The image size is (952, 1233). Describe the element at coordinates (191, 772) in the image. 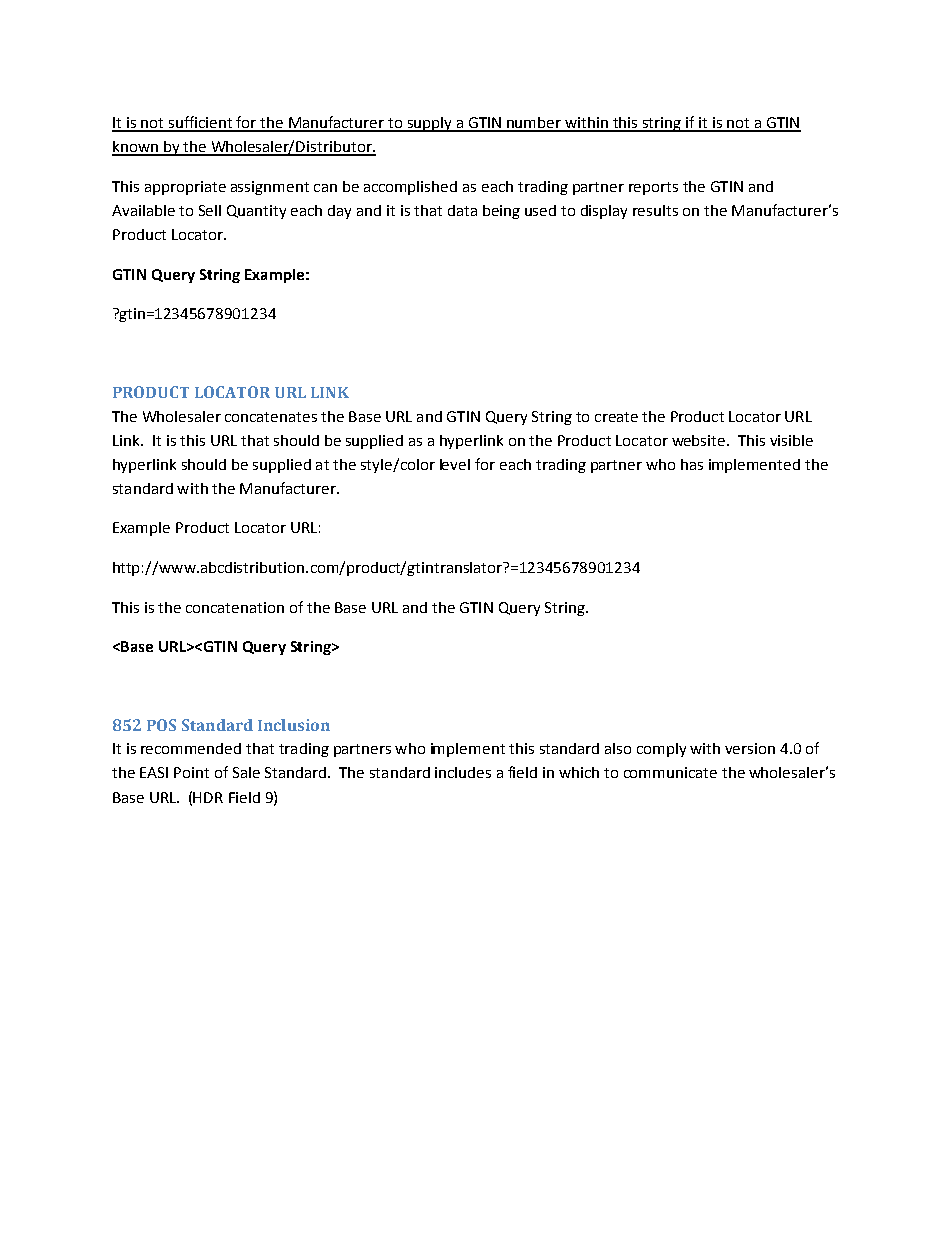

I see `Point` at that location.
